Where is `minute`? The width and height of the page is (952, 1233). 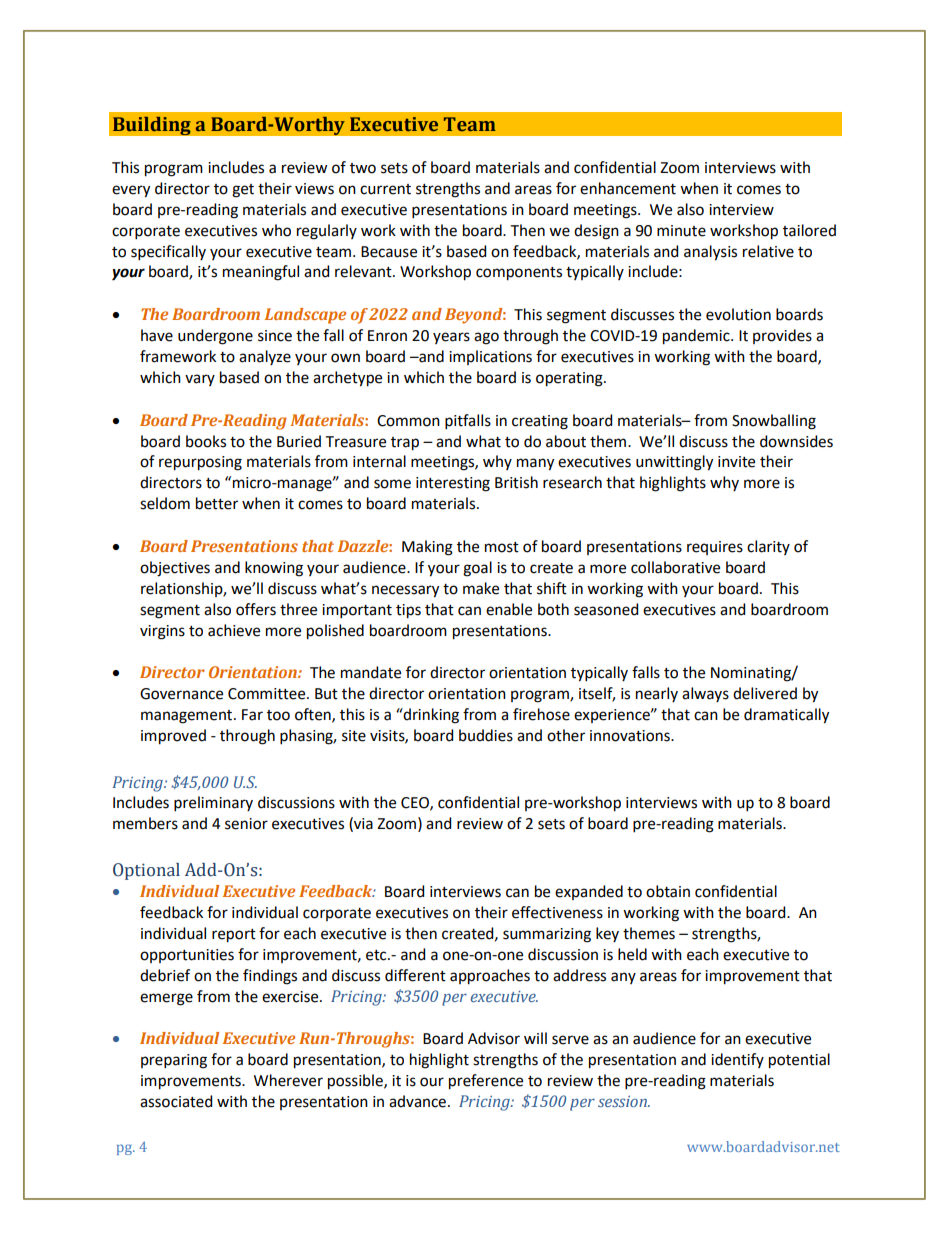
minute is located at coordinates (681, 231).
